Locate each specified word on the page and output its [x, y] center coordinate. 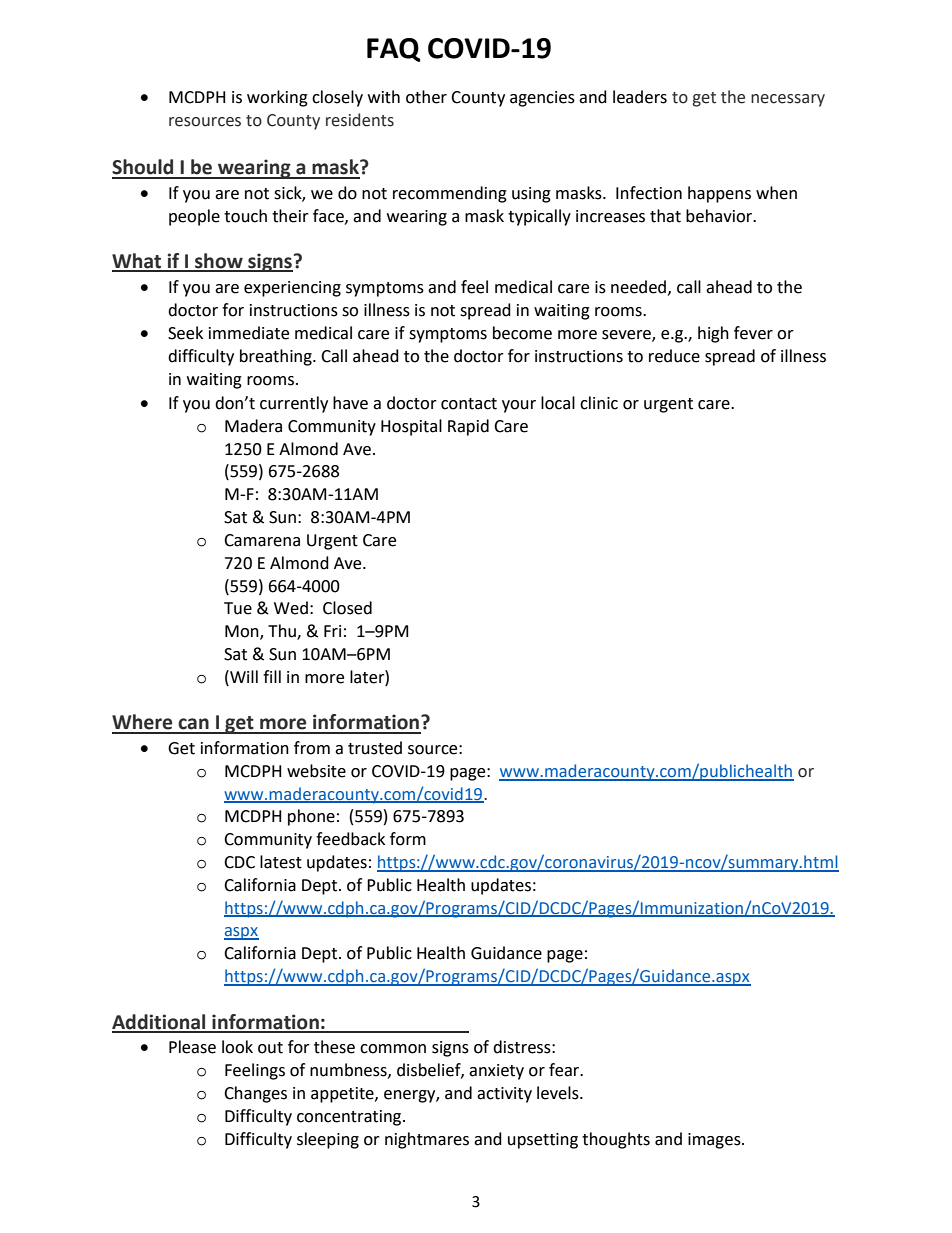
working [277, 98]
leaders [640, 97]
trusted [375, 748]
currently [294, 404]
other [426, 97]
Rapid [468, 427]
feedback [350, 839]
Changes [255, 1094]
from [312, 748]
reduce [674, 356]
